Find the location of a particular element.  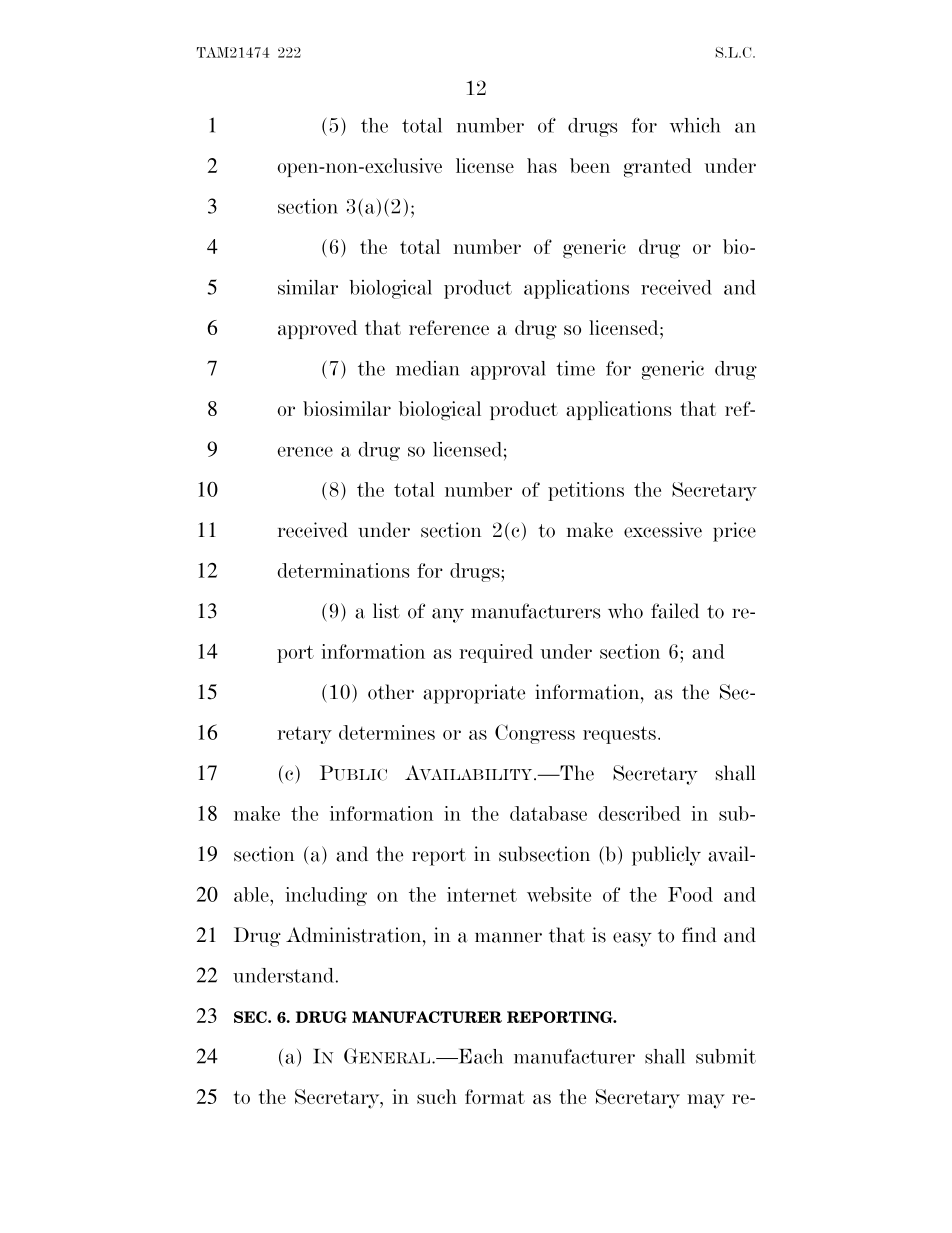

petitions is located at coordinates (586, 491).
